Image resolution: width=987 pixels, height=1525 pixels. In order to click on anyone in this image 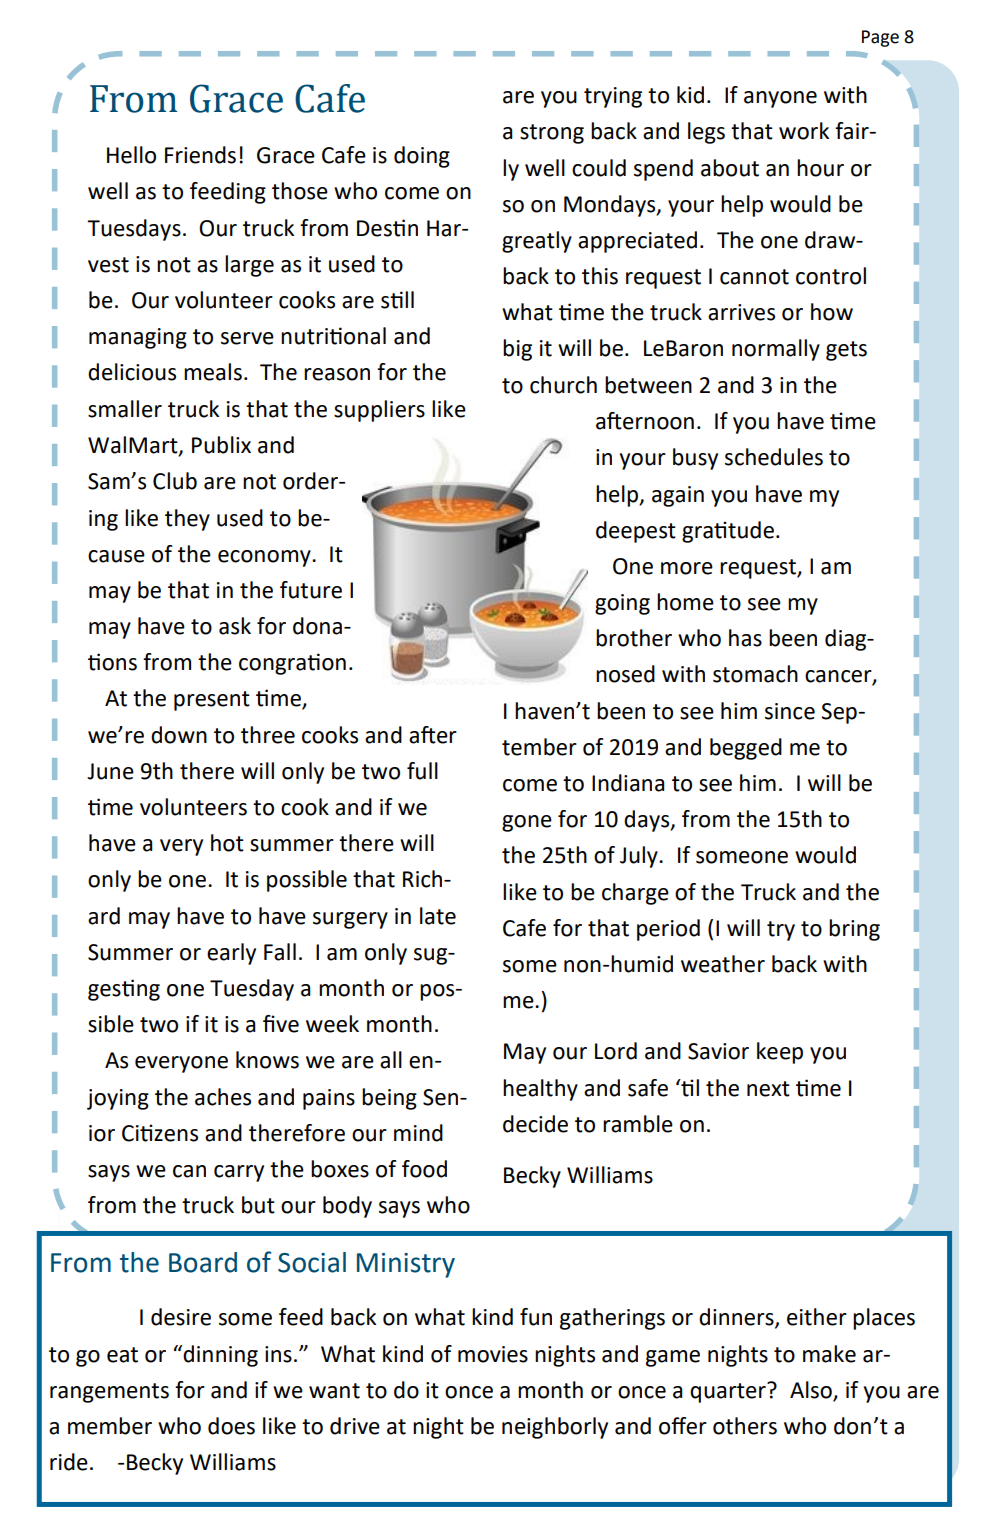, I will do `click(780, 99)`.
